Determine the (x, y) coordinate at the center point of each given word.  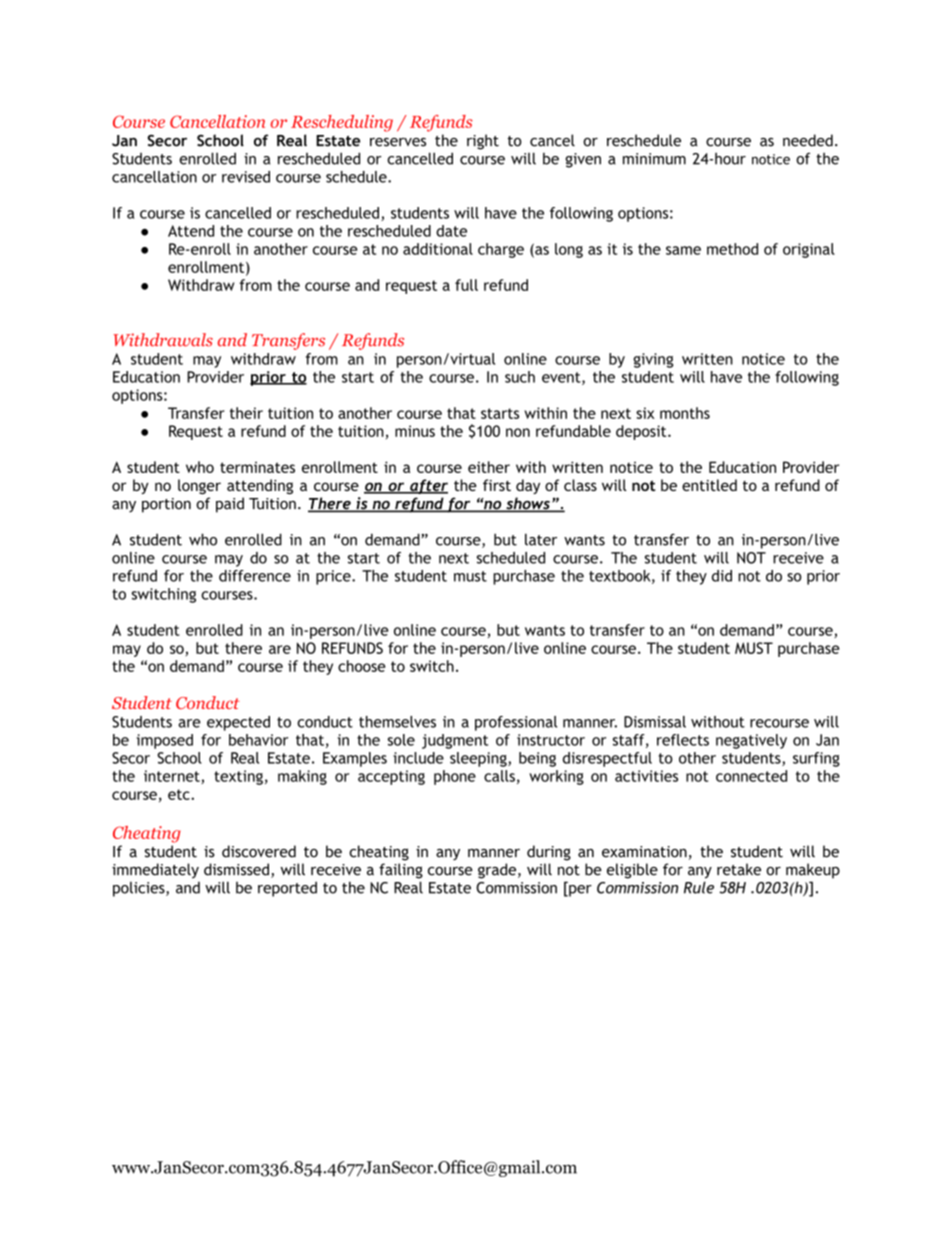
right (483, 142)
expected (238, 723)
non (518, 432)
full (466, 285)
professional (516, 723)
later (541, 539)
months (685, 413)
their (246, 413)
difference (255, 576)
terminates (257, 467)
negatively (751, 741)
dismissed (236, 869)
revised (246, 177)
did (722, 576)
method (732, 249)
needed (808, 140)
